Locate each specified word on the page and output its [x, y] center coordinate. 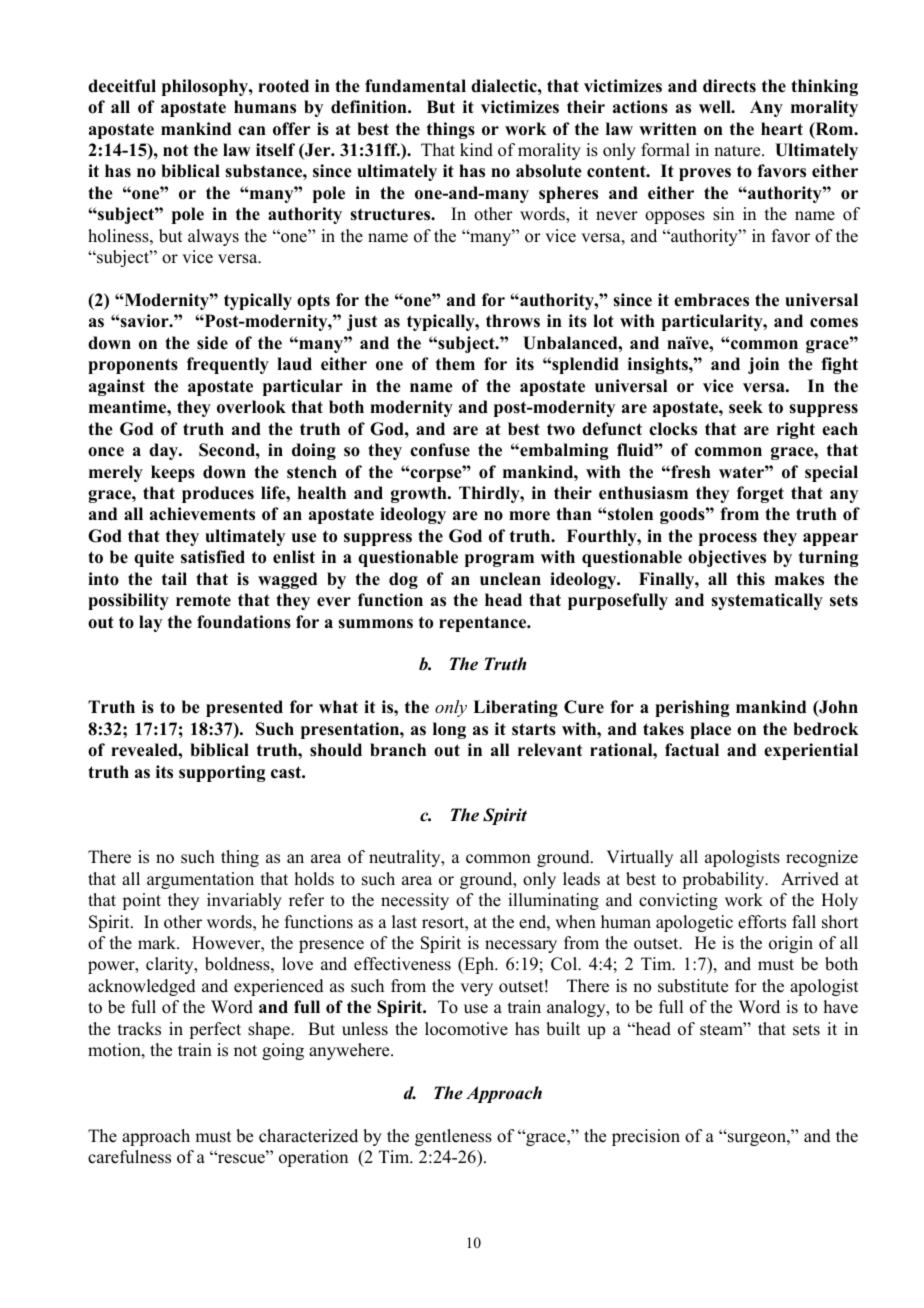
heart [782, 129]
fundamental [415, 86]
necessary [521, 946]
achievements [202, 514]
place [710, 730]
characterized [308, 1136]
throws [513, 321]
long [449, 730]
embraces [711, 300]
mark [158, 942]
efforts [762, 922]
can [252, 131]
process [728, 539]
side [212, 343]
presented [244, 708]
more [529, 516]
